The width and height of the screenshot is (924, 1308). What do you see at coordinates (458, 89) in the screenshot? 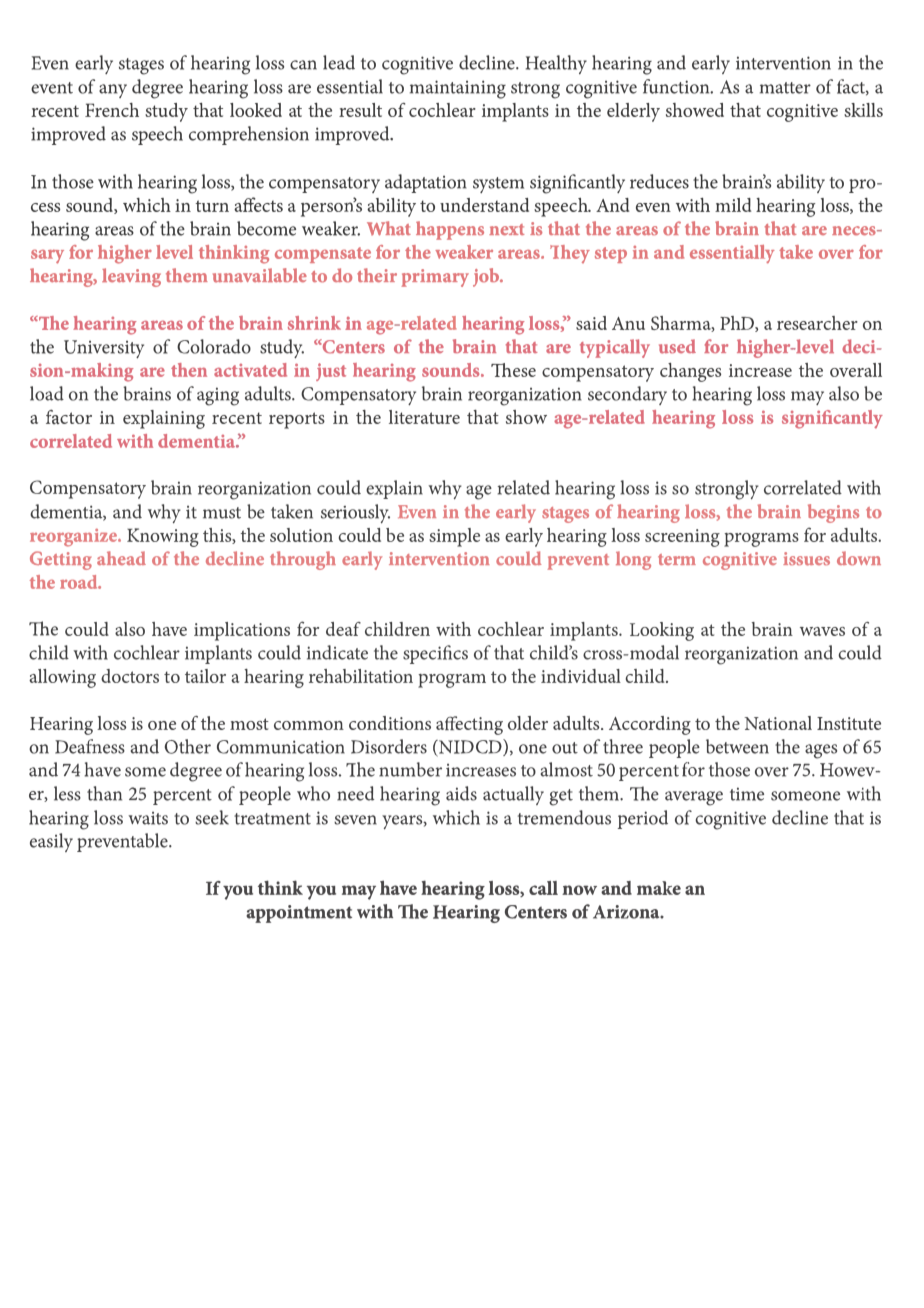
I see `maintaining` at bounding box center [458, 89].
